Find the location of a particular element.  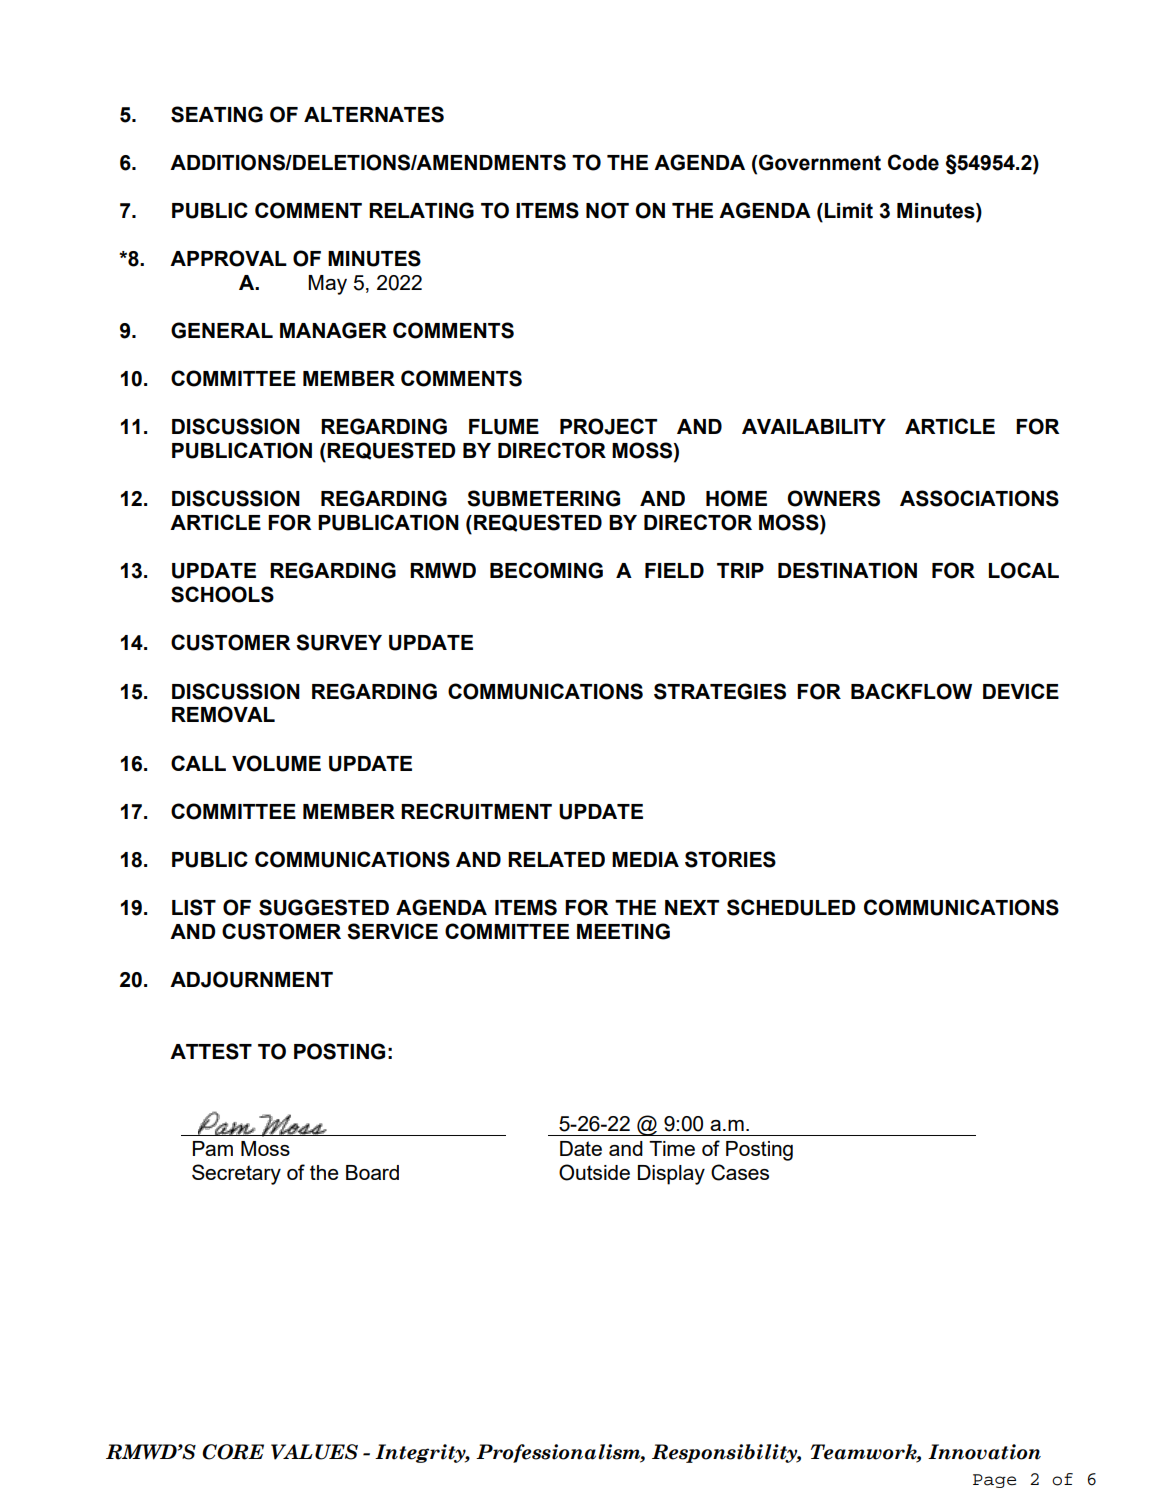

MANAGER is located at coordinates (333, 330).
